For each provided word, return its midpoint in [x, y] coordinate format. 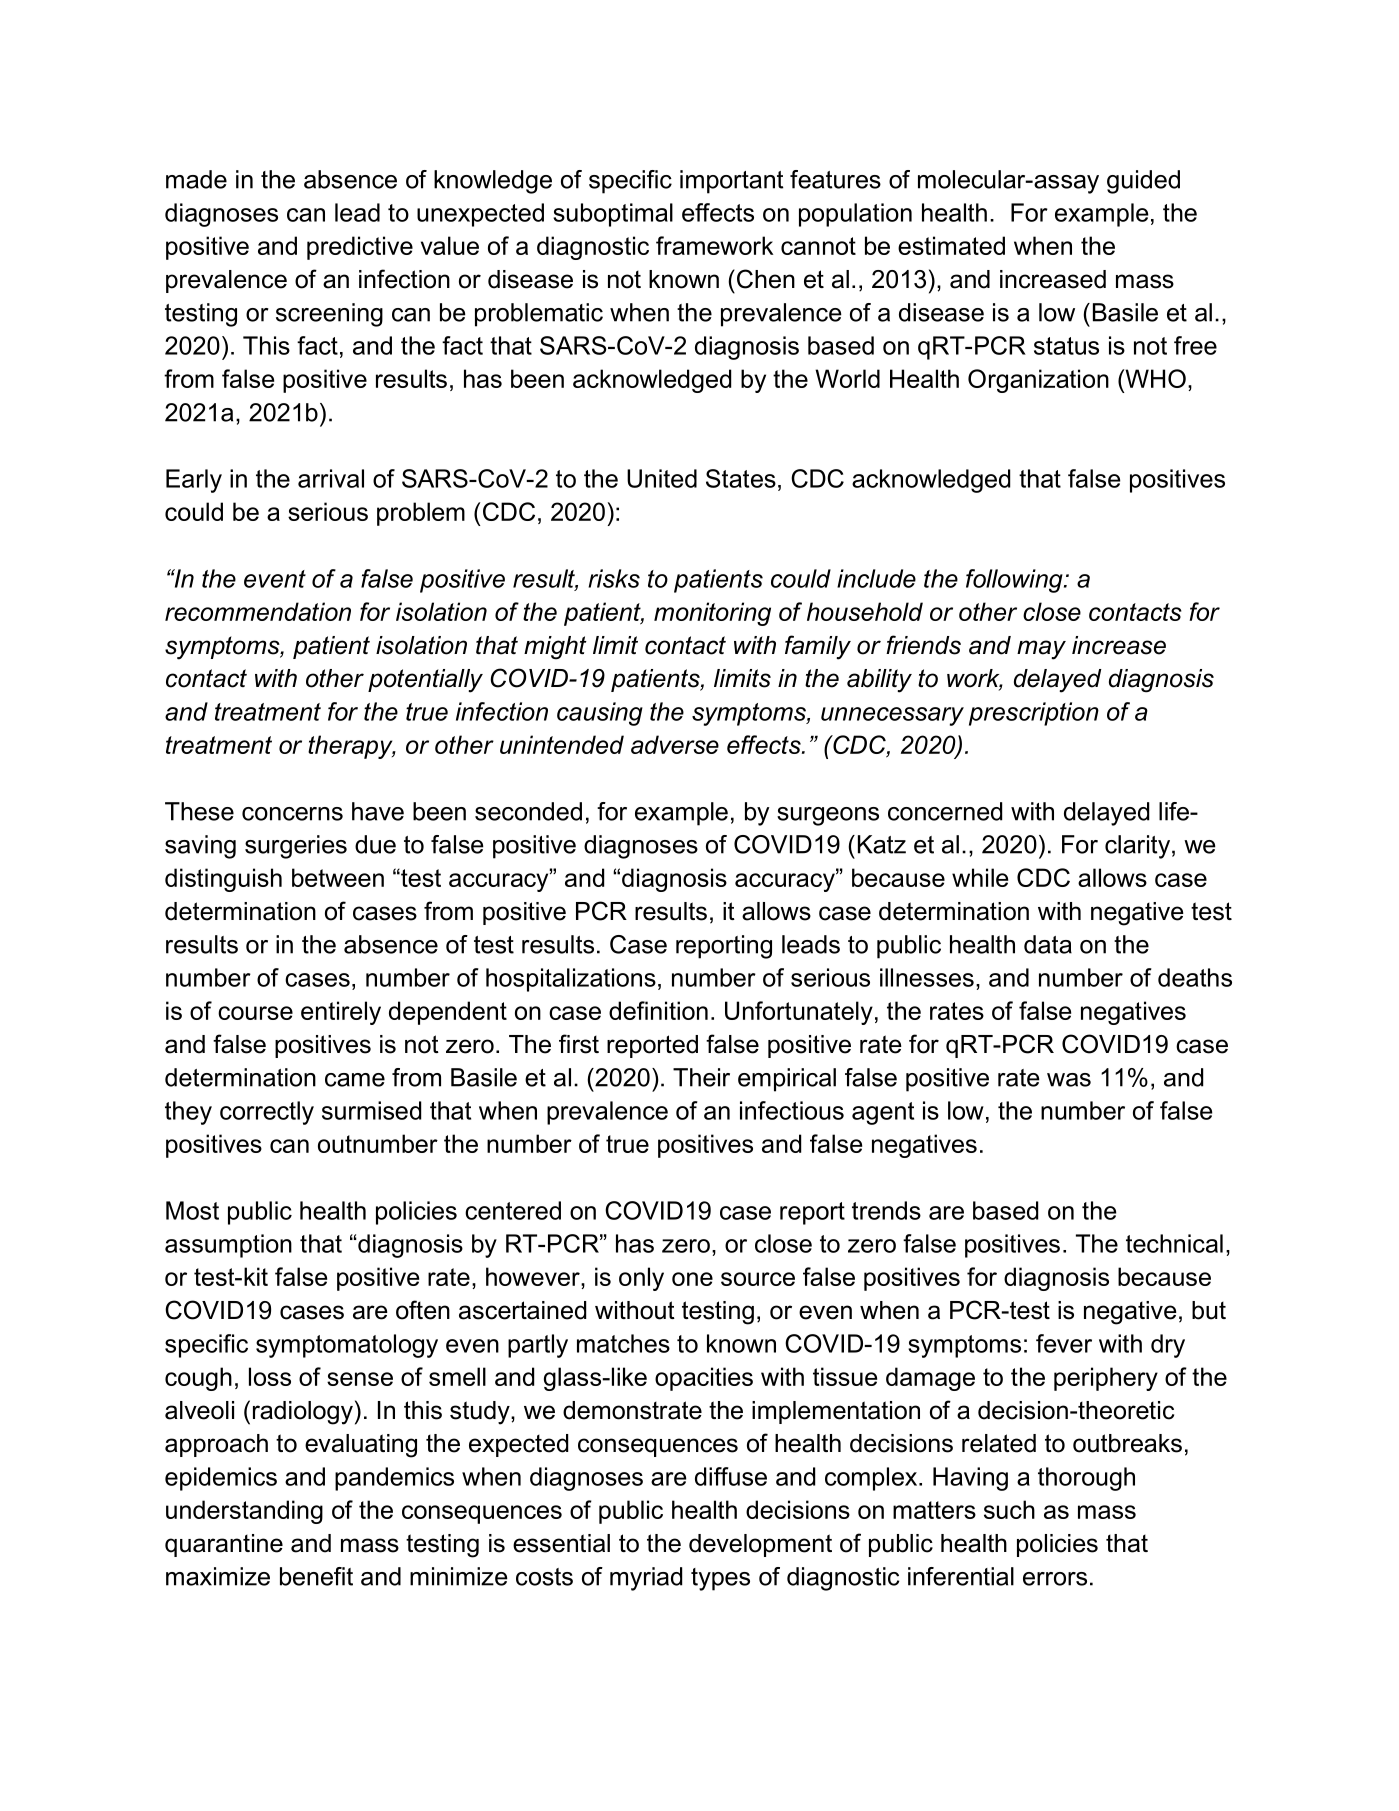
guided [1143, 182]
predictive [360, 248]
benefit [316, 1576]
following [1015, 581]
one [692, 1279]
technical [1174, 1243]
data [1048, 944]
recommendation [258, 611]
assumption [228, 1246]
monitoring [712, 614]
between [338, 877]
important [732, 182]
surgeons [828, 816]
